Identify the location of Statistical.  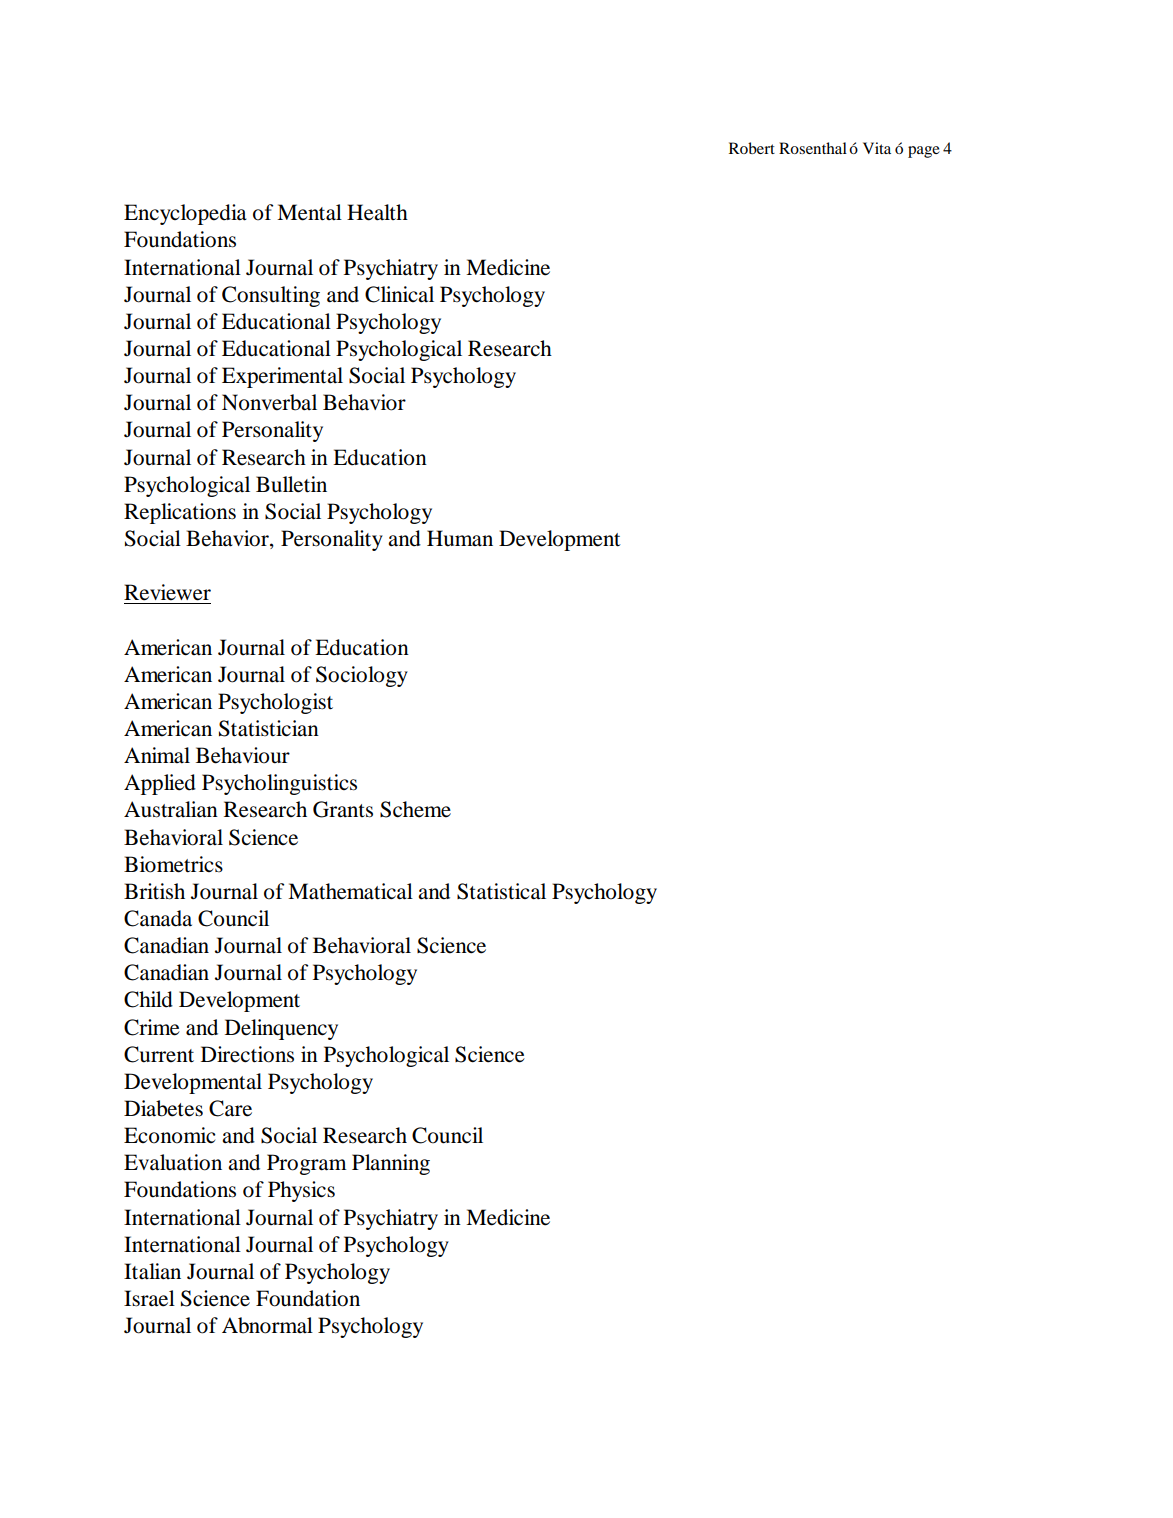
(501, 891).
